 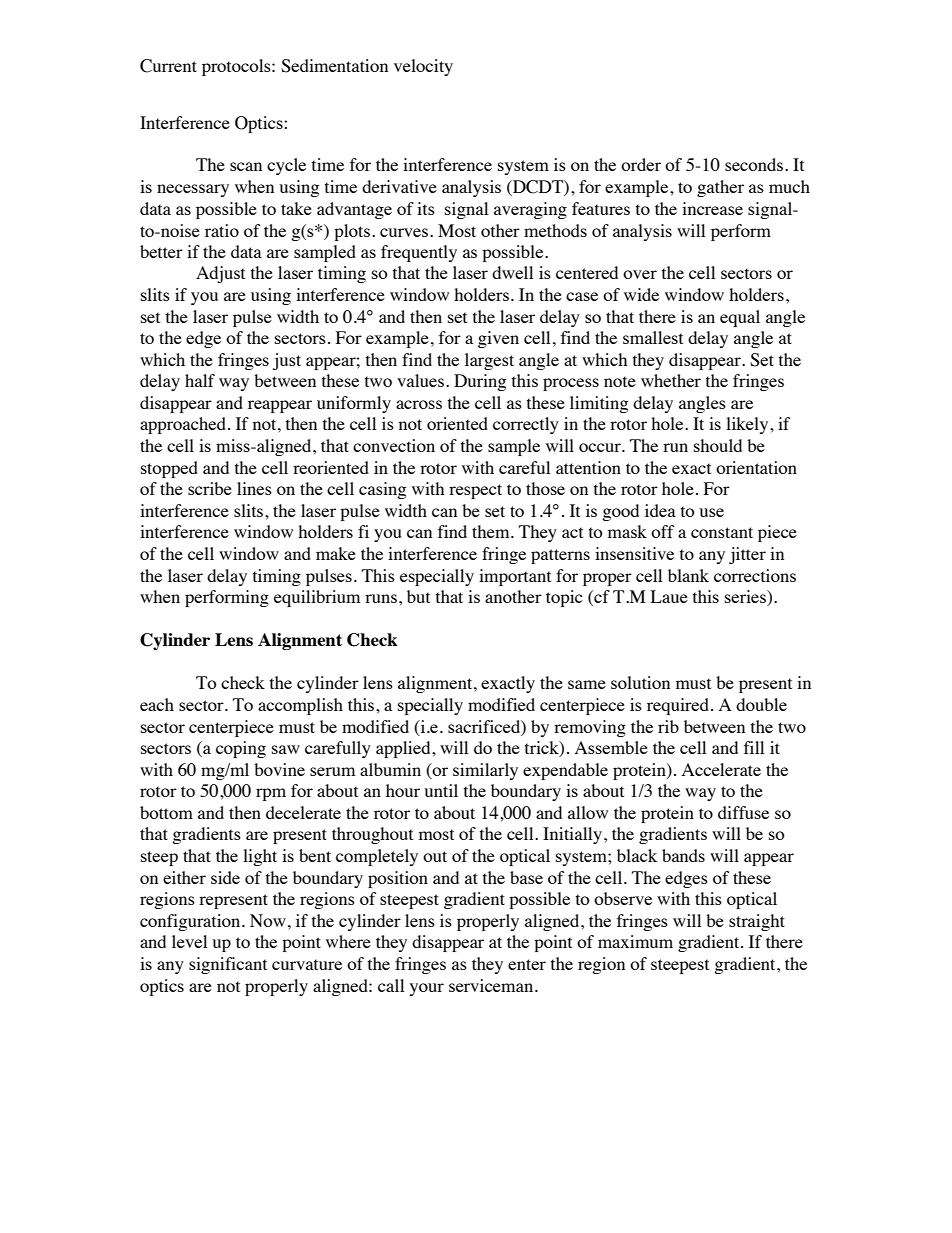 What do you see at coordinates (241, 749) in the screenshot?
I see `coping` at bounding box center [241, 749].
